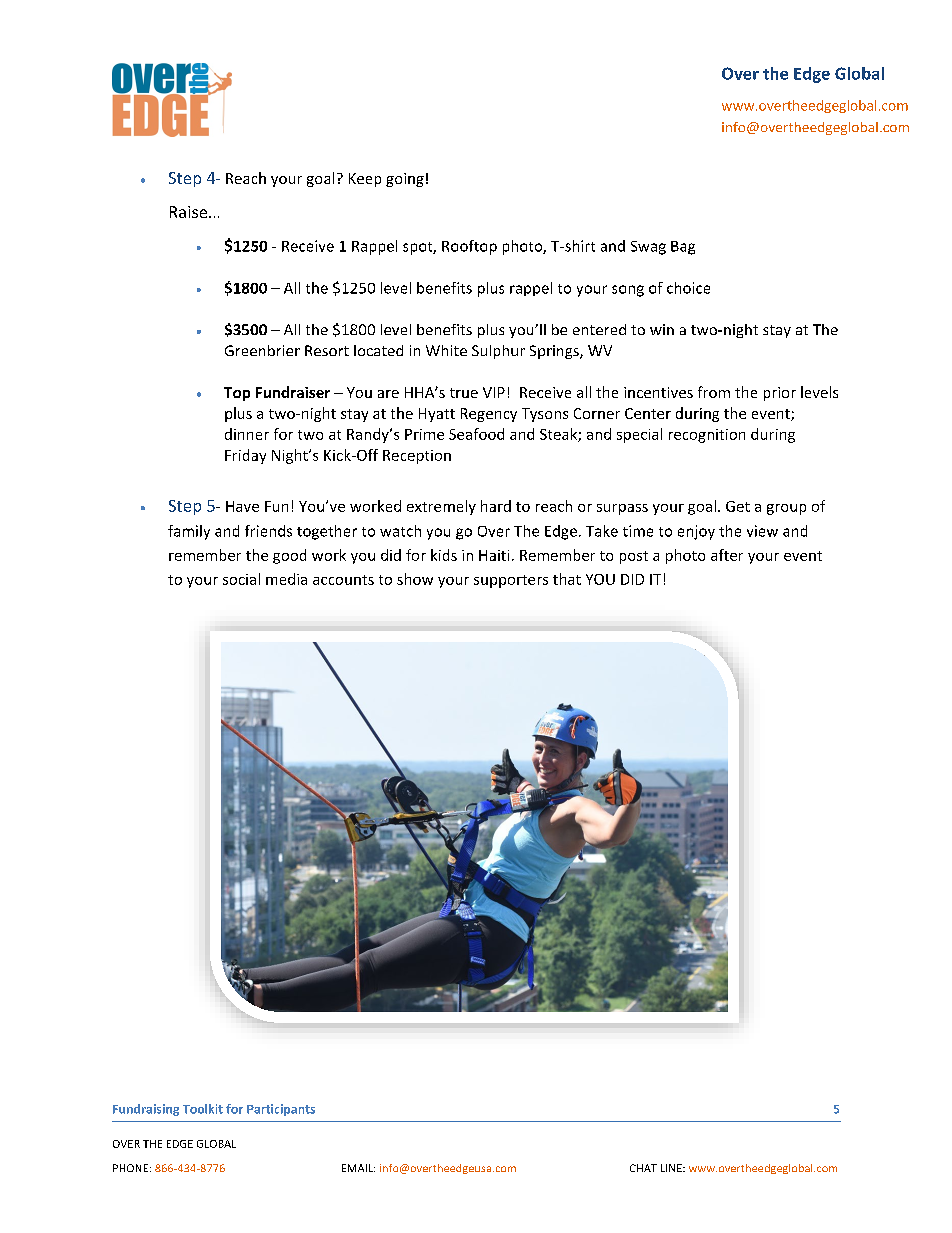  I want to click on social, so click(241, 579).
